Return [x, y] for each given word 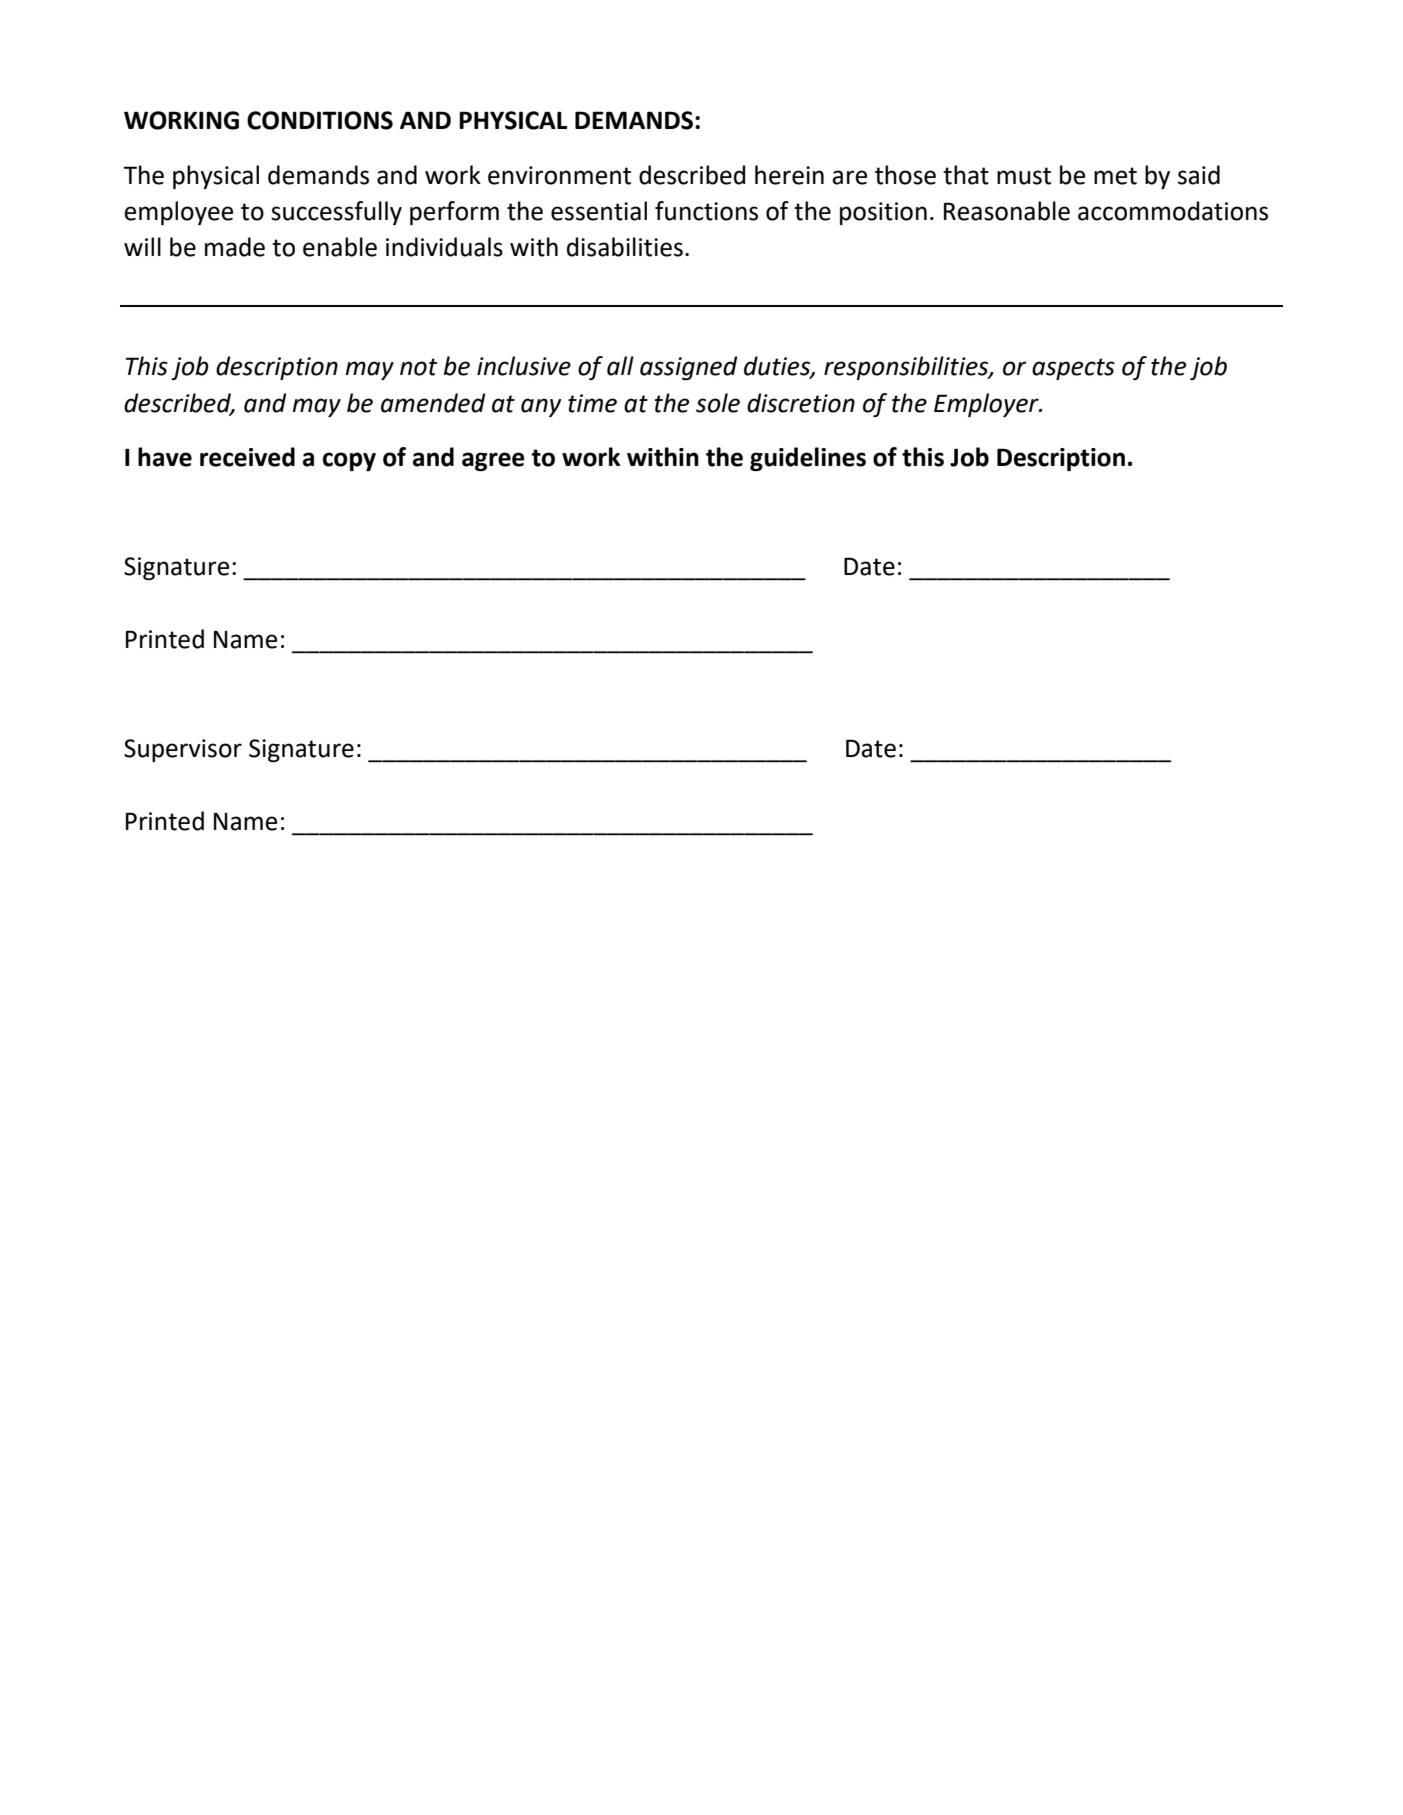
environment [559, 175]
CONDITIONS [320, 120]
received [247, 457]
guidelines [808, 459]
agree [493, 461]
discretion [801, 403]
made [235, 247]
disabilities [625, 247]
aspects [1073, 369]
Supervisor [183, 750]
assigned [688, 368]
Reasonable [1007, 211]
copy [349, 461]
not [419, 367]
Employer [987, 405]
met [1115, 176]
